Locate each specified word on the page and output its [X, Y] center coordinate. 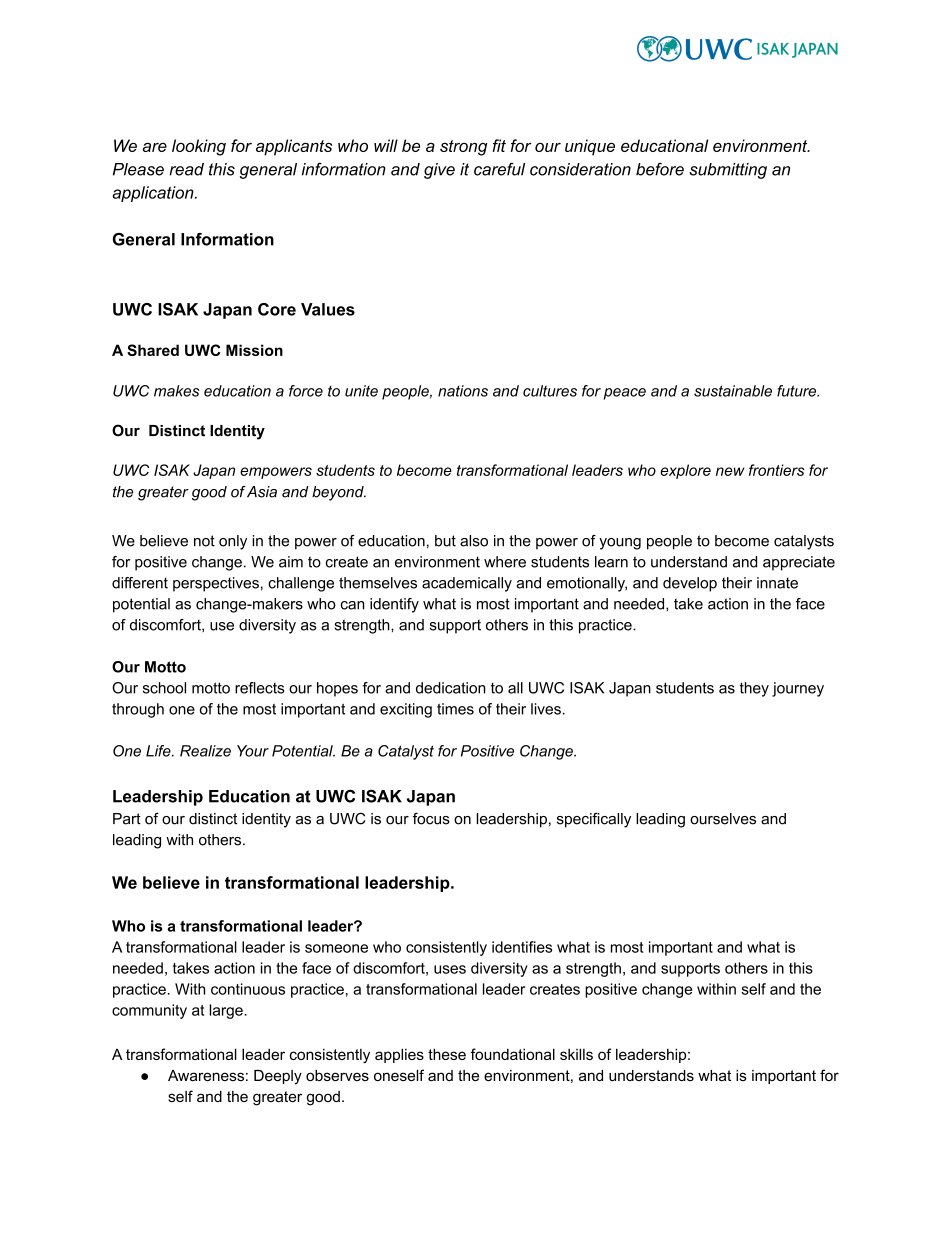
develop [690, 584]
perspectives [216, 584]
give [439, 171]
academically [467, 584]
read [186, 169]
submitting [728, 171]
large [227, 1011]
